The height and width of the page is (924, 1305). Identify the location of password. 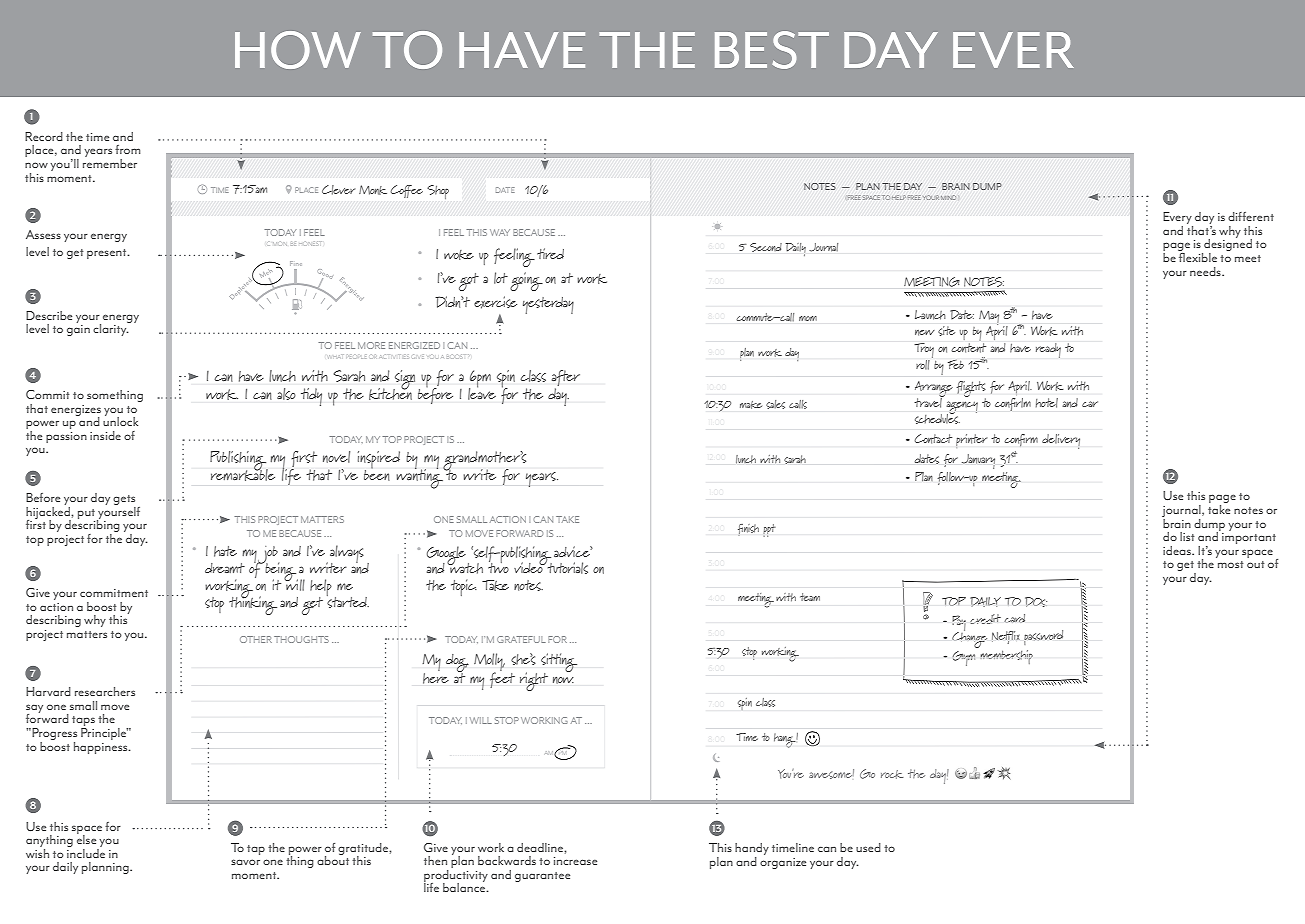
(1043, 637).
